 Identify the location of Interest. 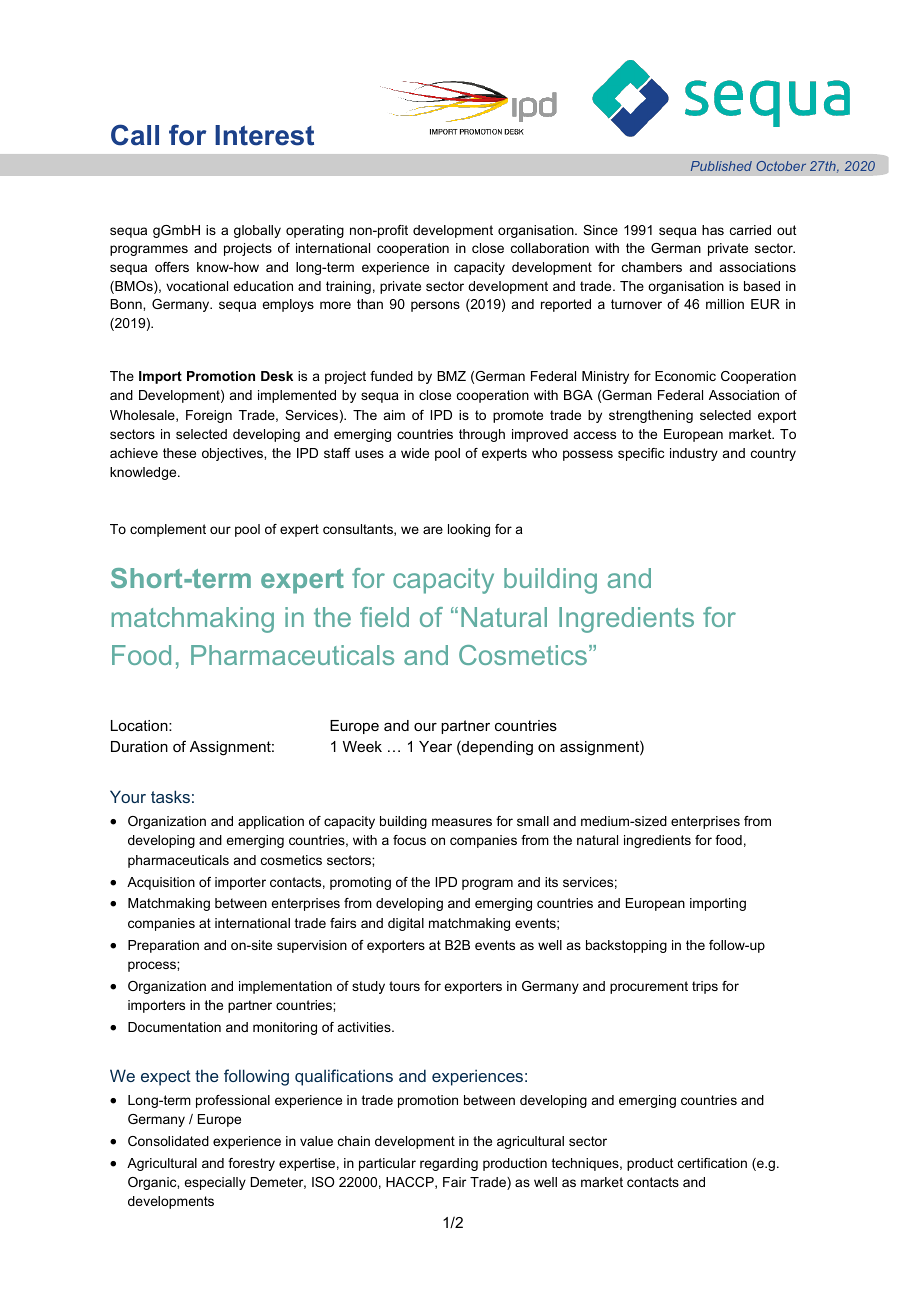
(264, 135).
